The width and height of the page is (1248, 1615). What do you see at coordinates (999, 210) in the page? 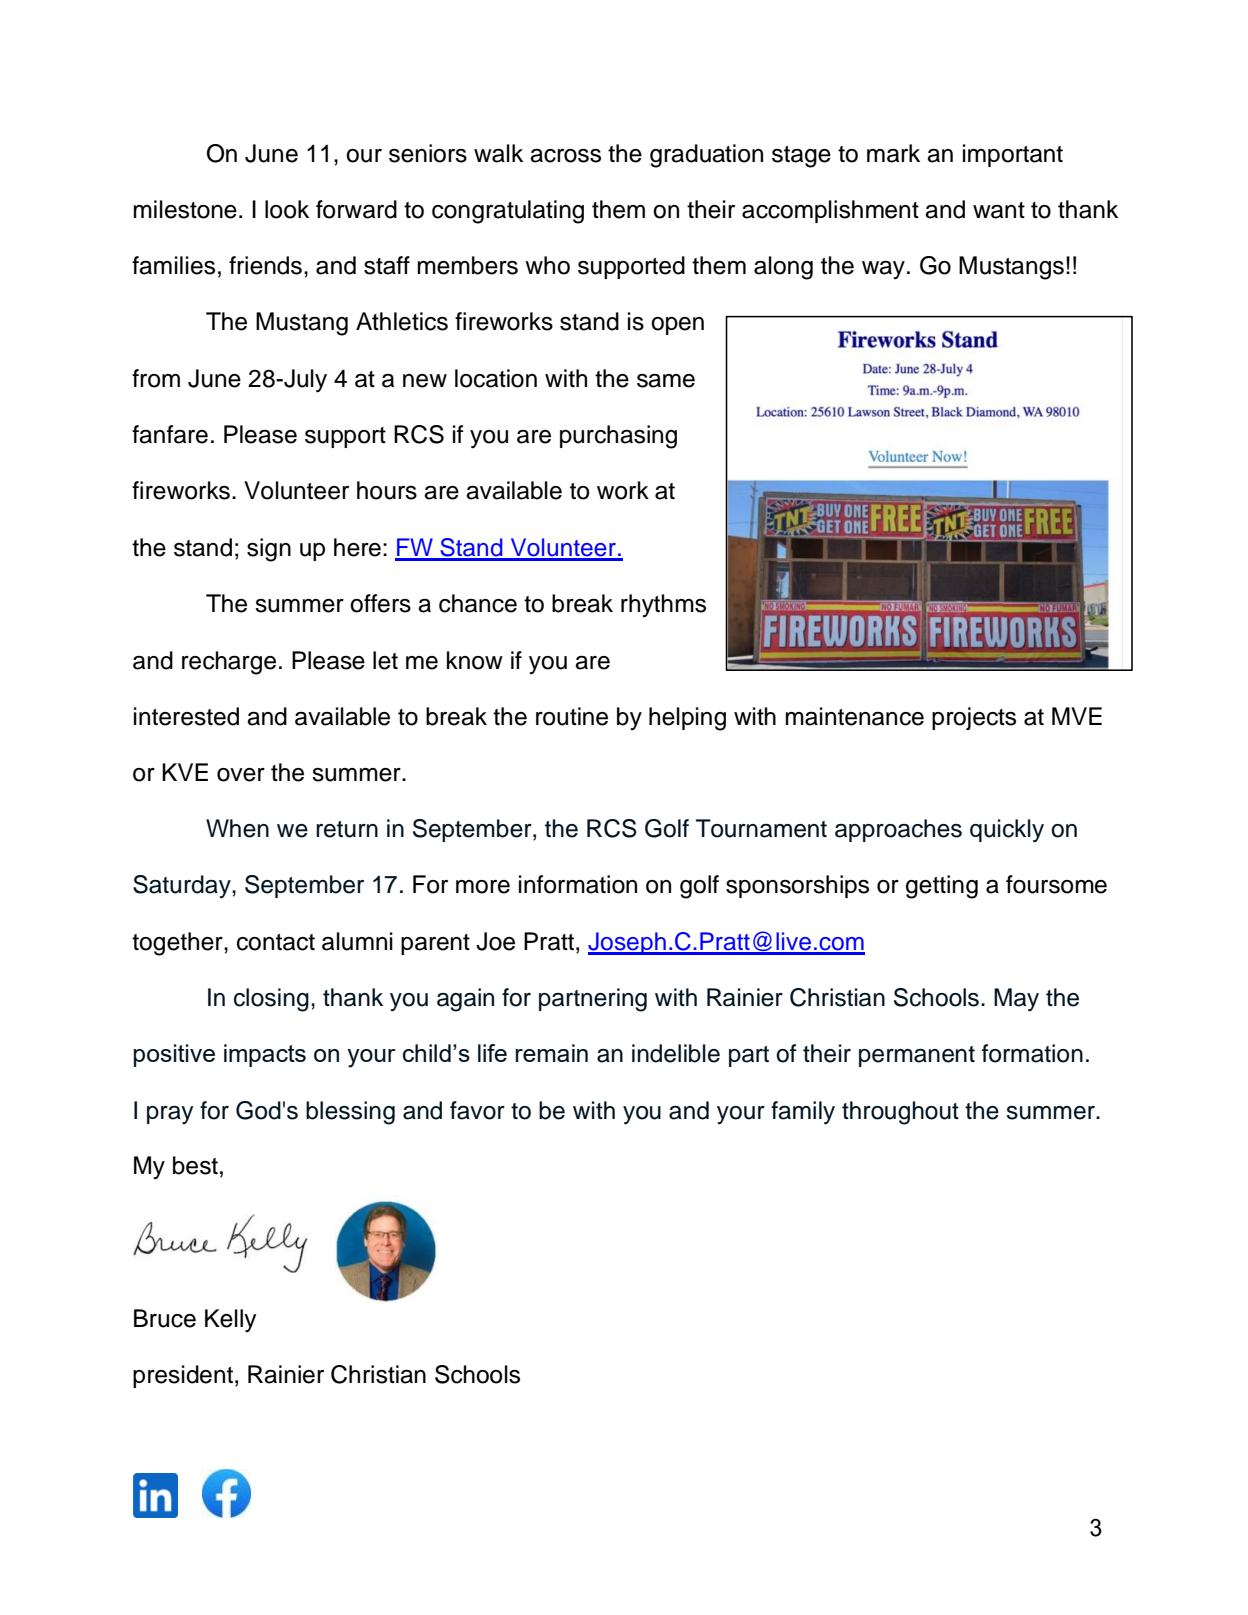
I see `want` at bounding box center [999, 210].
